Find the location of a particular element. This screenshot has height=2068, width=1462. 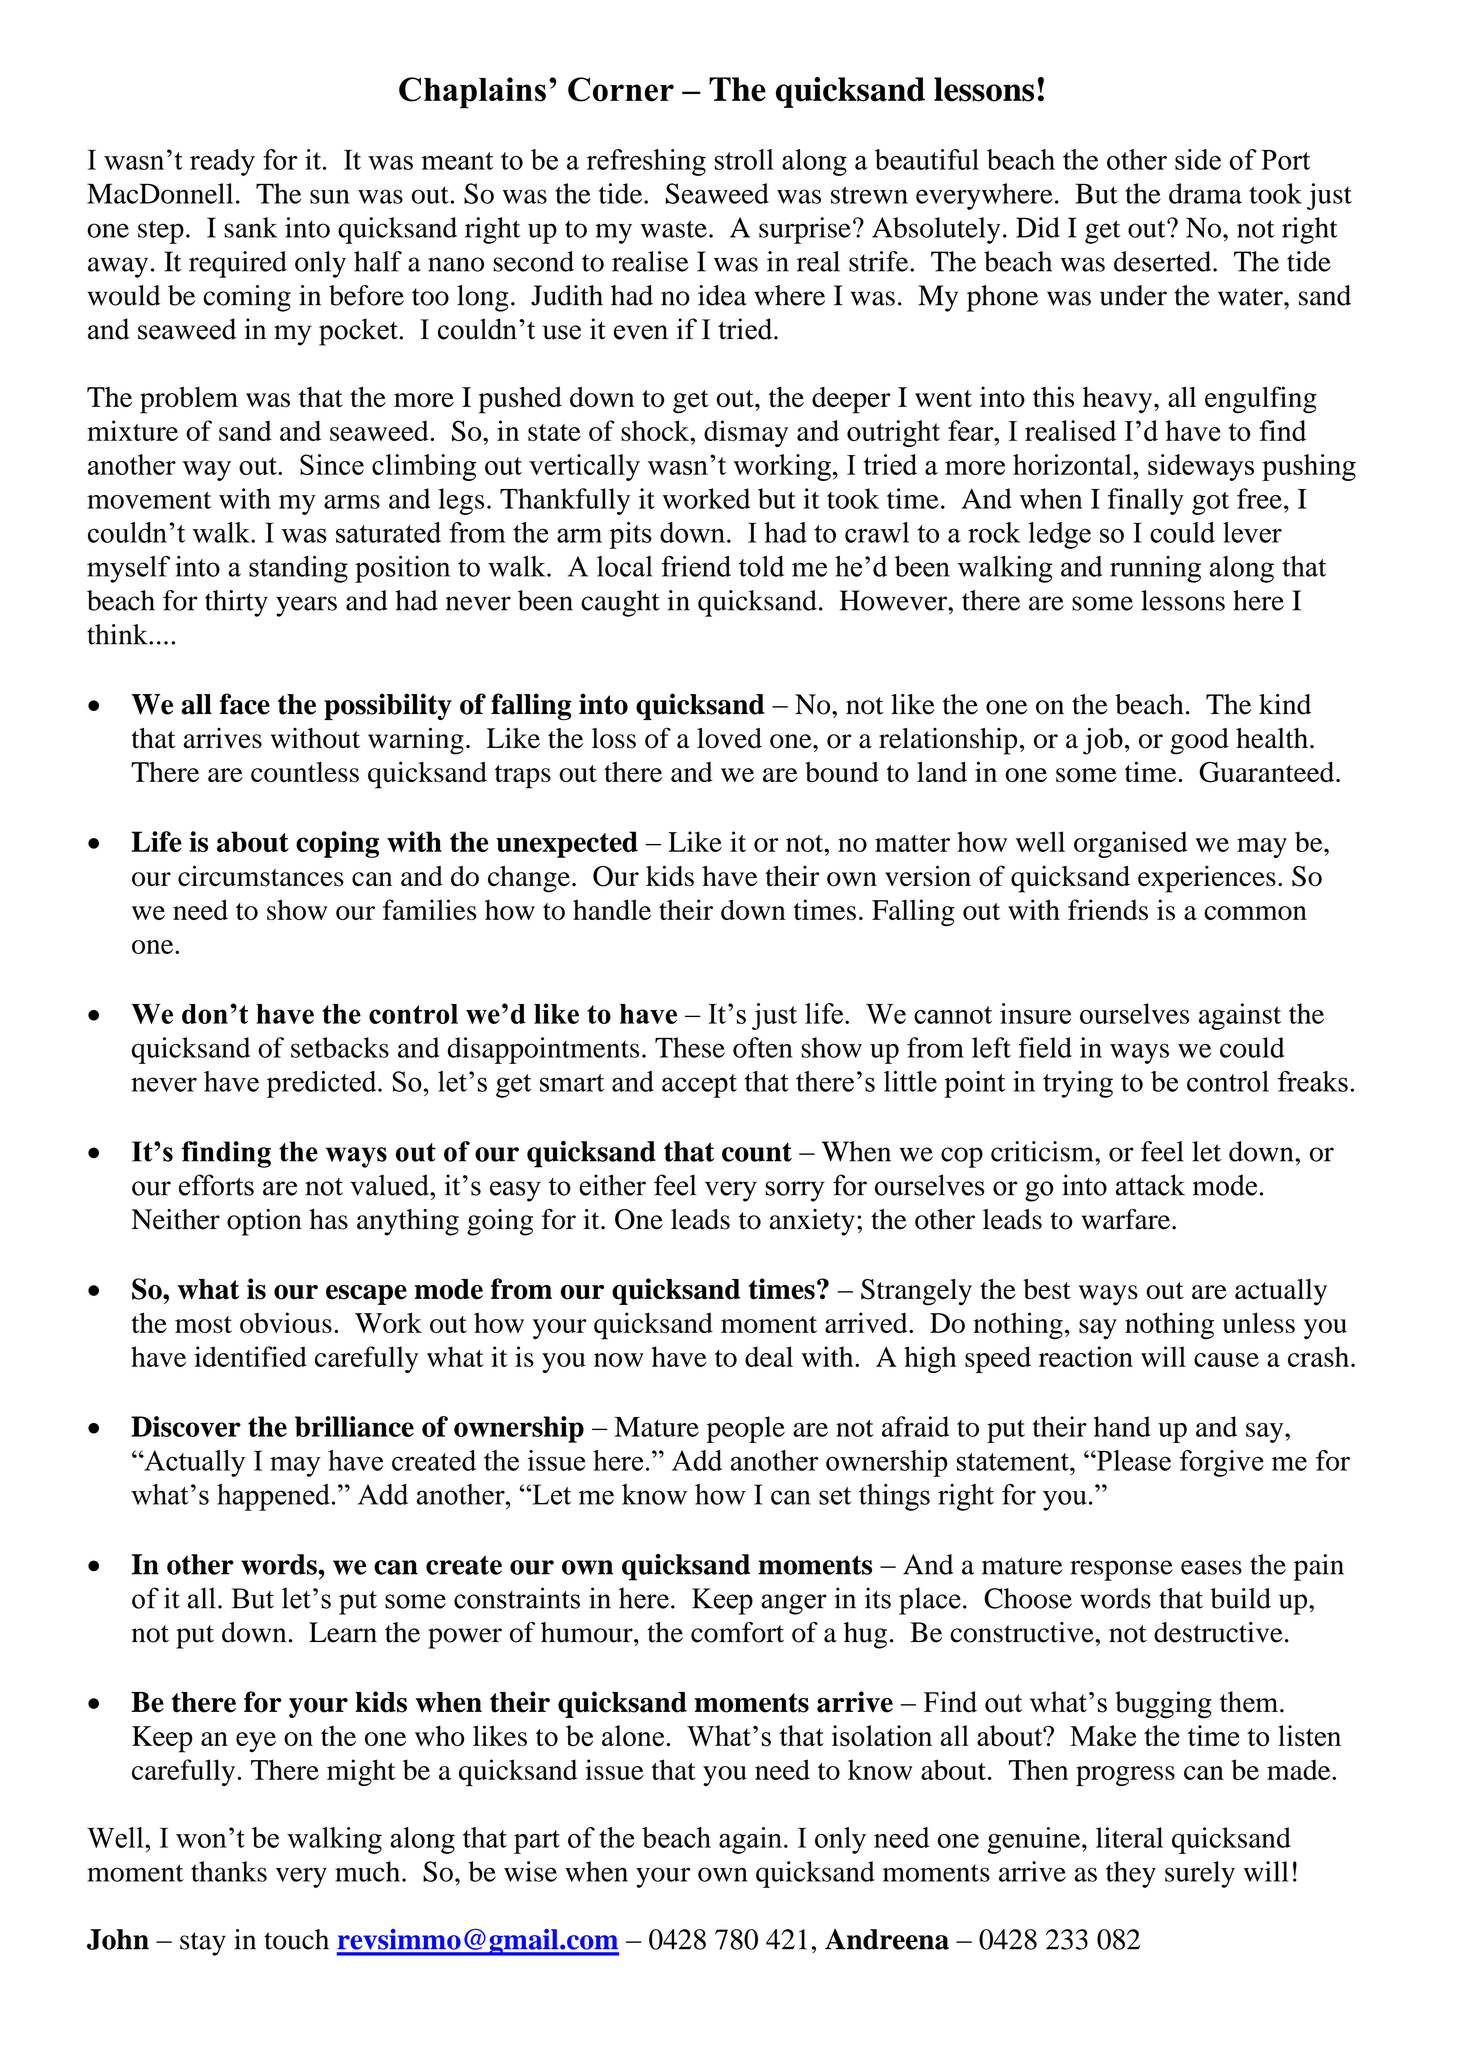

trying is located at coordinates (1078, 1084).
